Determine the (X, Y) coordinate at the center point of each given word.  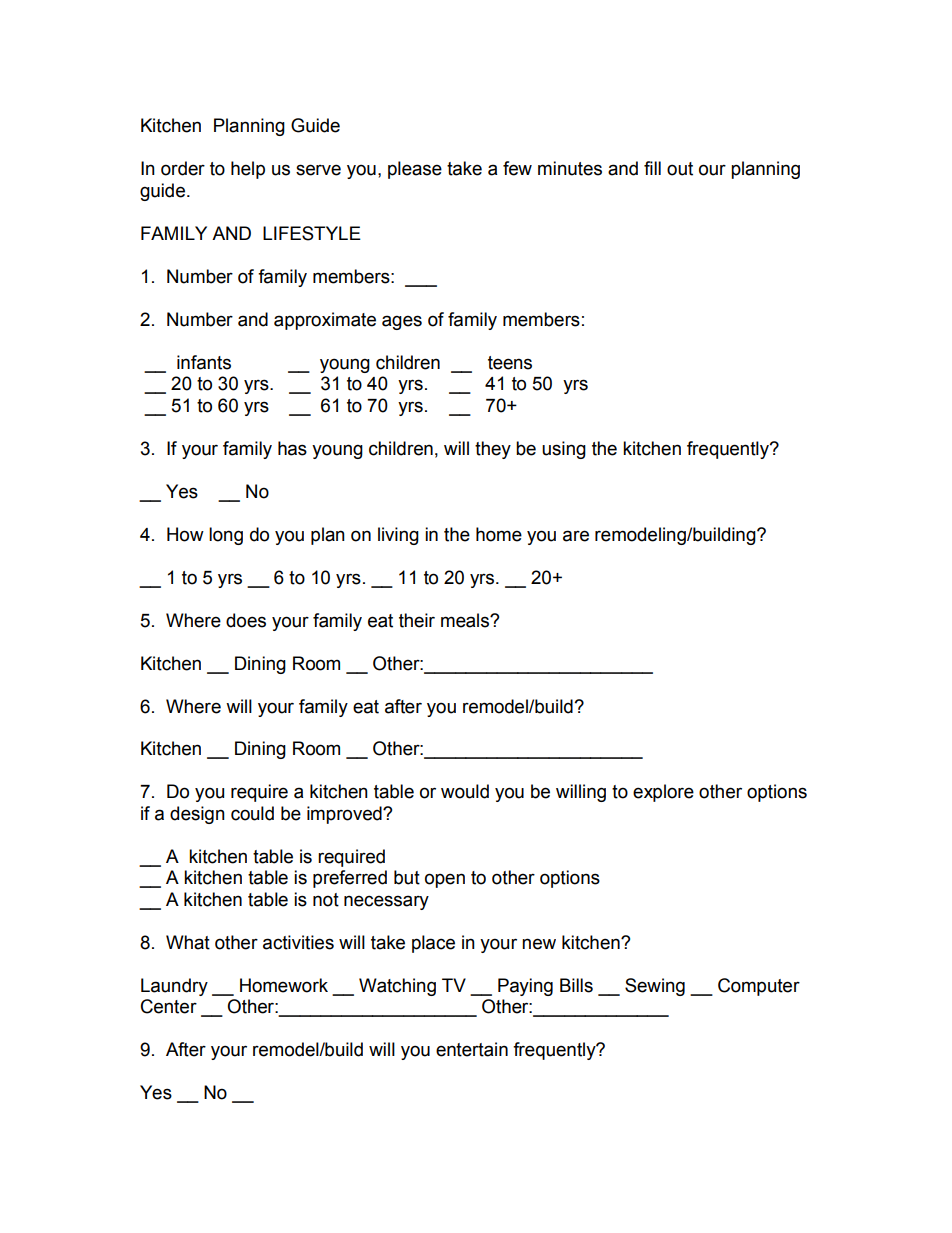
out (680, 169)
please (415, 170)
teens (510, 363)
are (576, 536)
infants (204, 362)
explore (663, 793)
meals (466, 620)
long (226, 536)
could (252, 813)
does (246, 620)
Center (169, 1006)
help (248, 170)
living (398, 536)
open (445, 880)
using (564, 450)
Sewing (655, 987)
